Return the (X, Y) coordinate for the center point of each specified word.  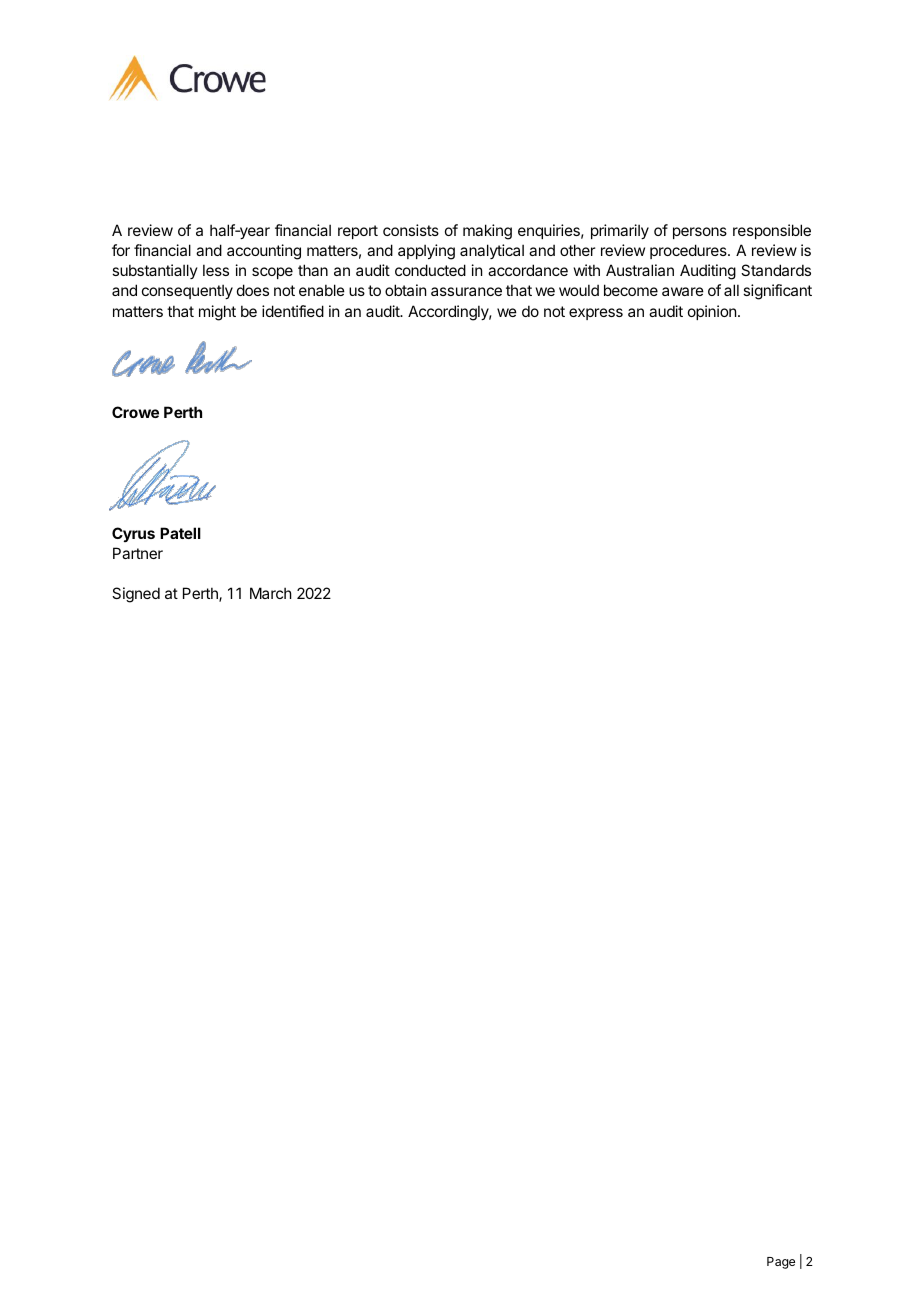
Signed (136, 595)
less (216, 270)
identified (293, 311)
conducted (430, 270)
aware (683, 291)
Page (781, 1263)
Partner (138, 553)
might (217, 313)
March (271, 593)
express (596, 314)
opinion (712, 312)
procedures (689, 251)
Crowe (135, 412)
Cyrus (133, 534)
